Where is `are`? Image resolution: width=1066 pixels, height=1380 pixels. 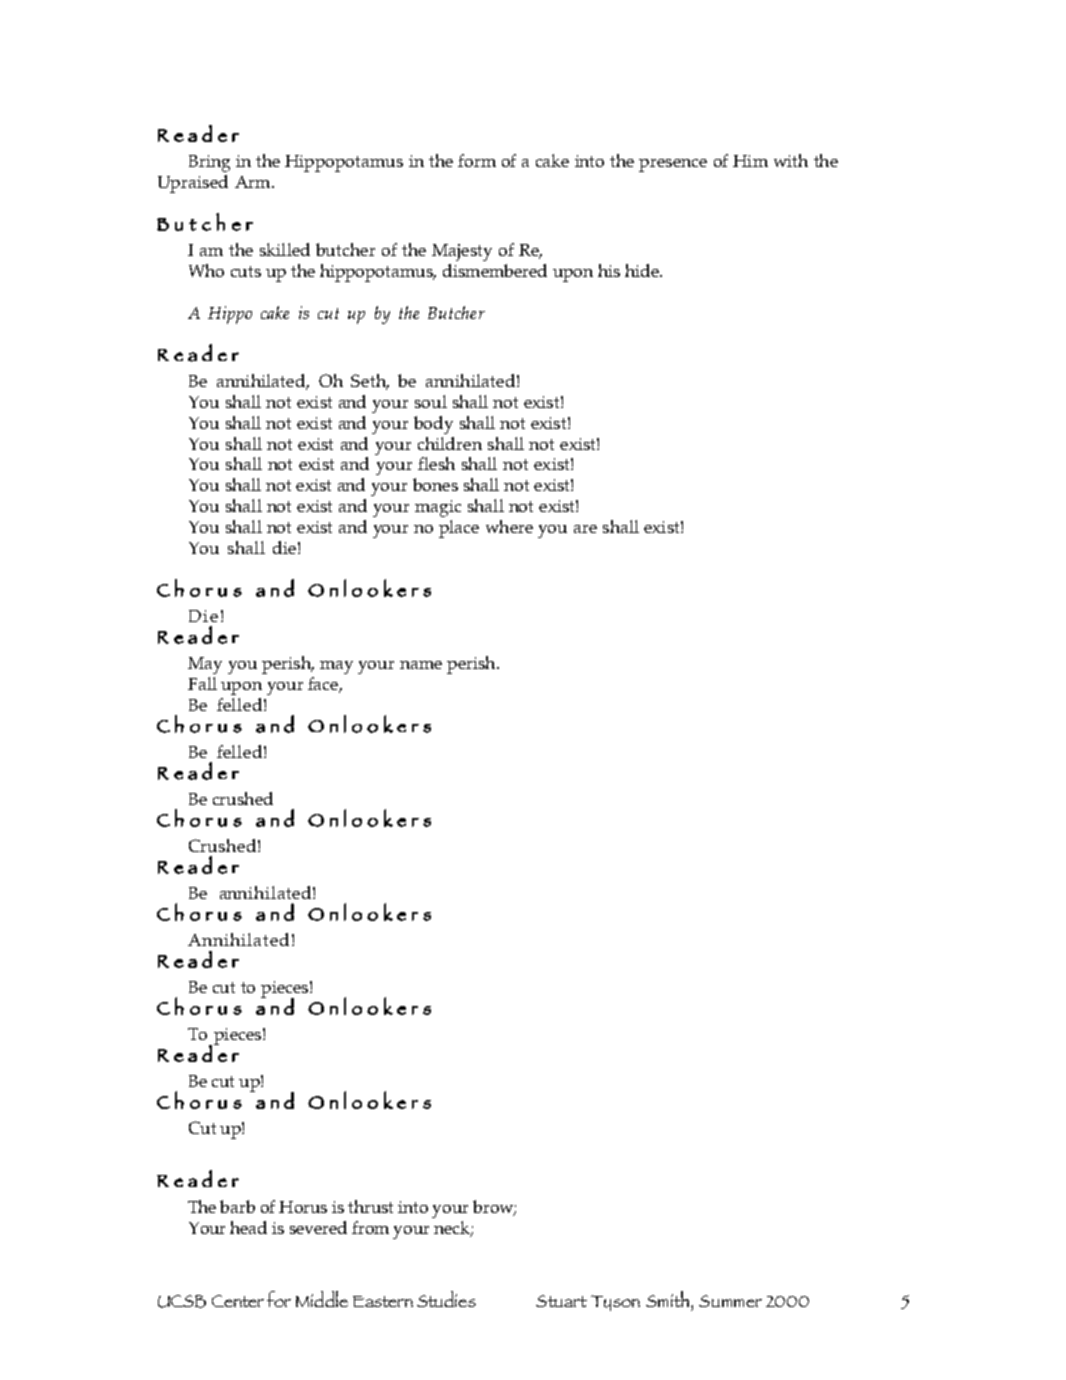
are is located at coordinates (585, 529).
